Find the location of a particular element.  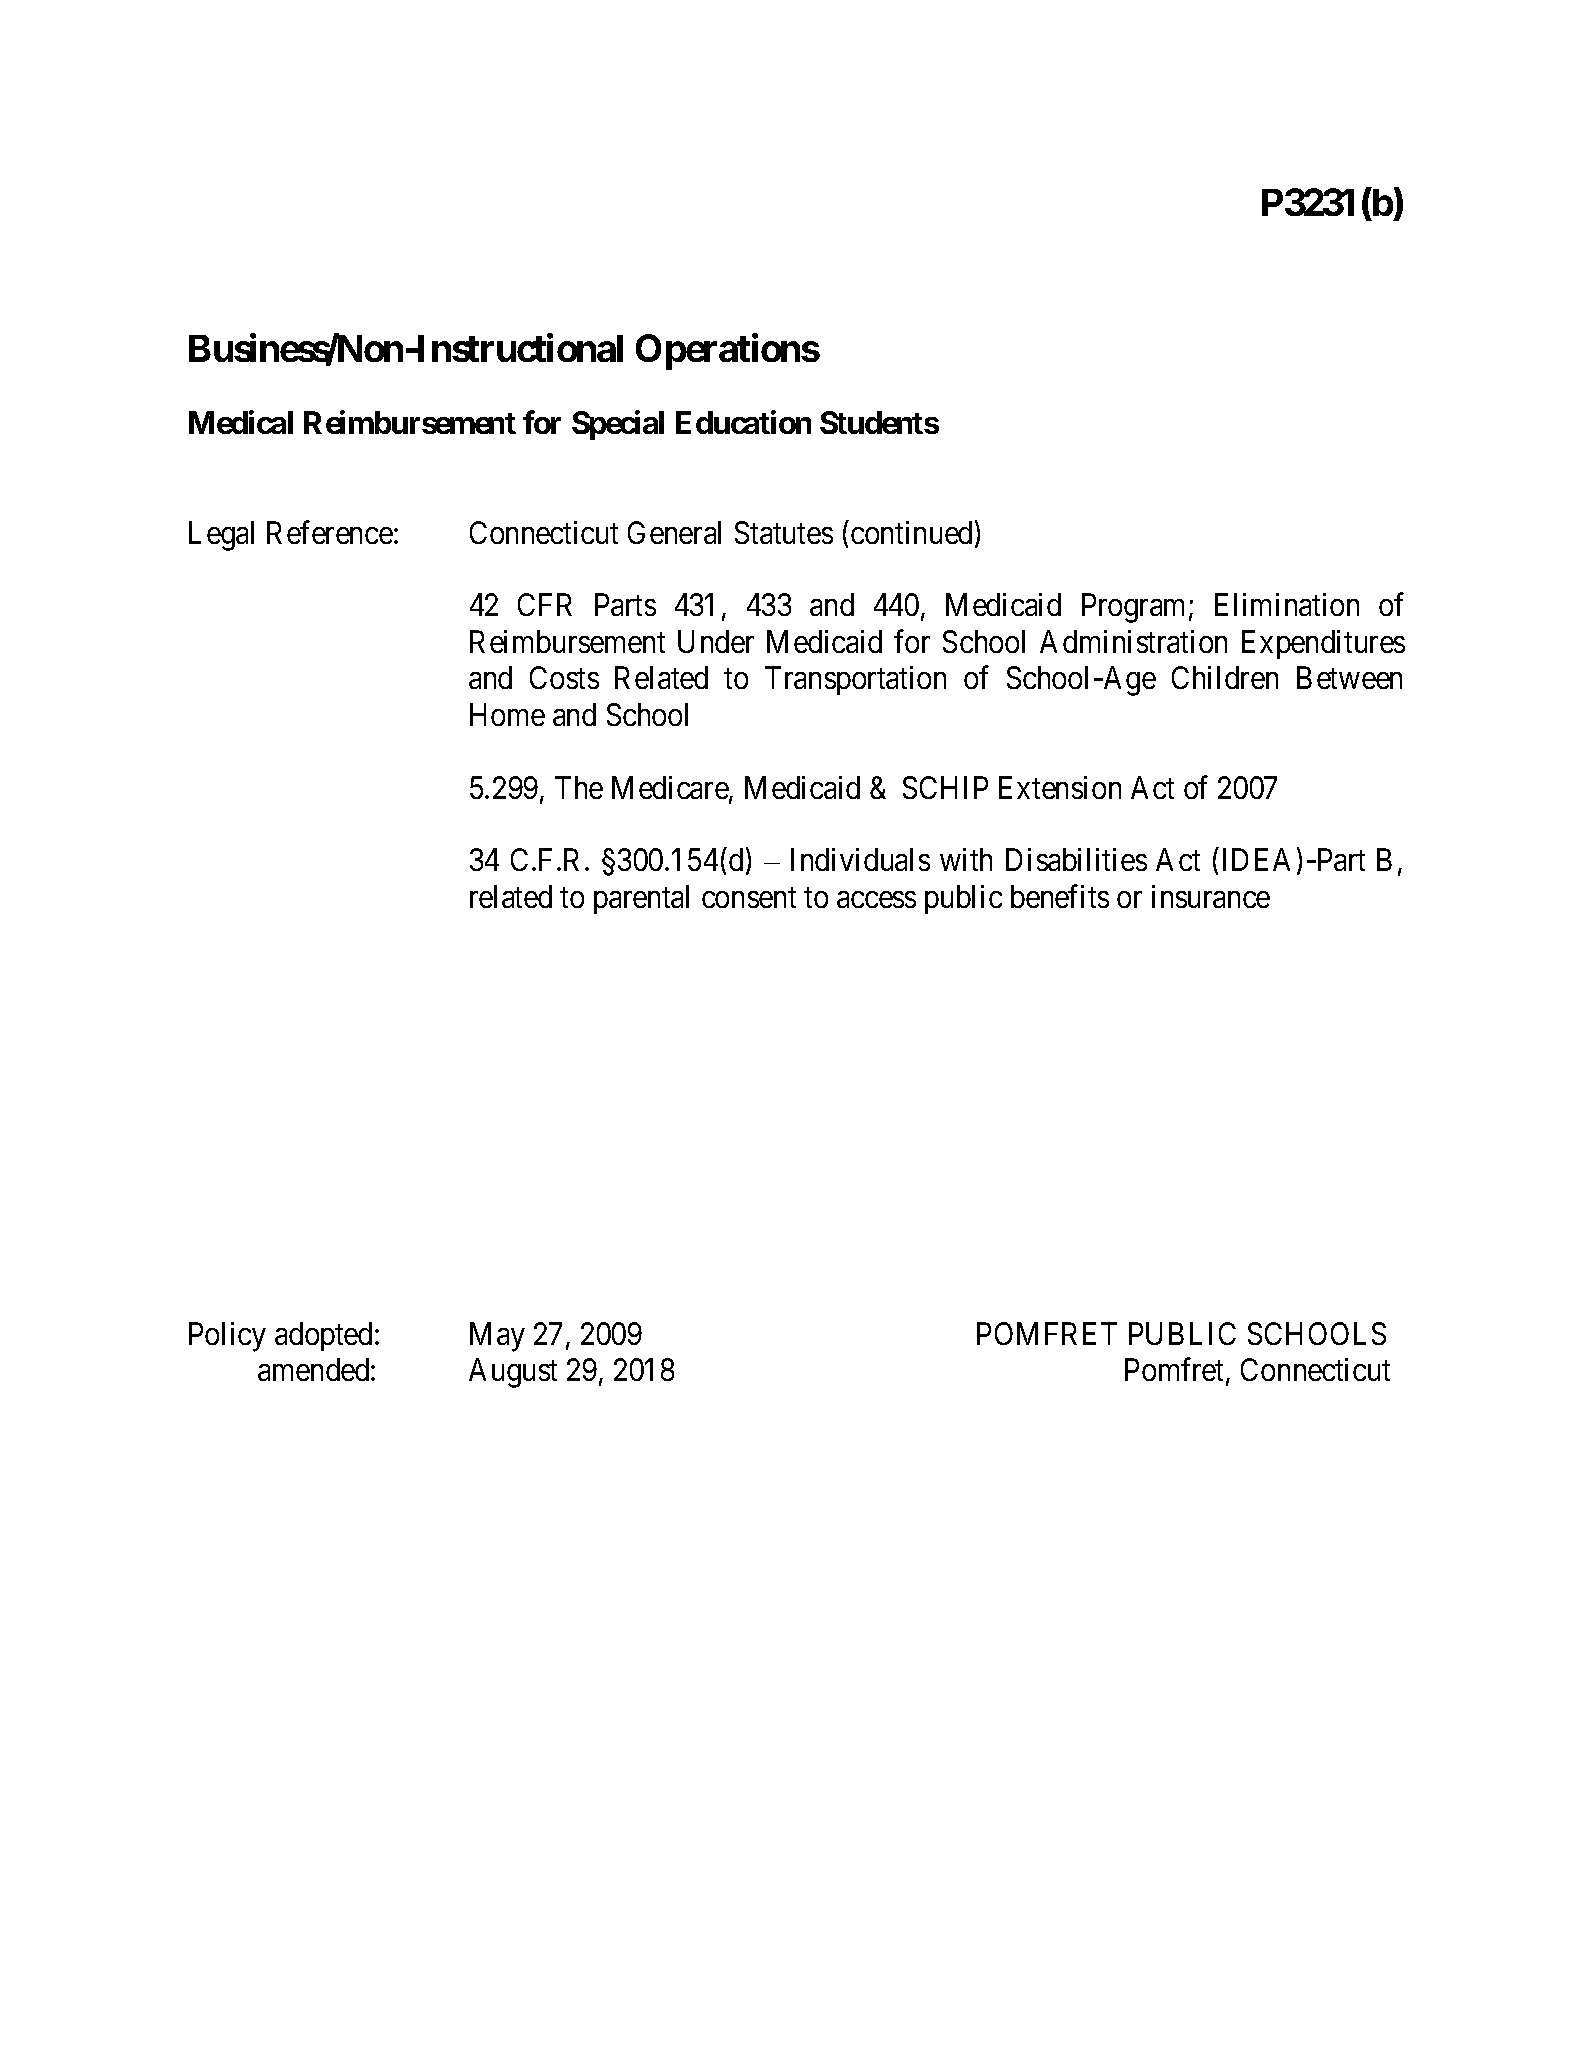

parental is located at coordinates (641, 899).
